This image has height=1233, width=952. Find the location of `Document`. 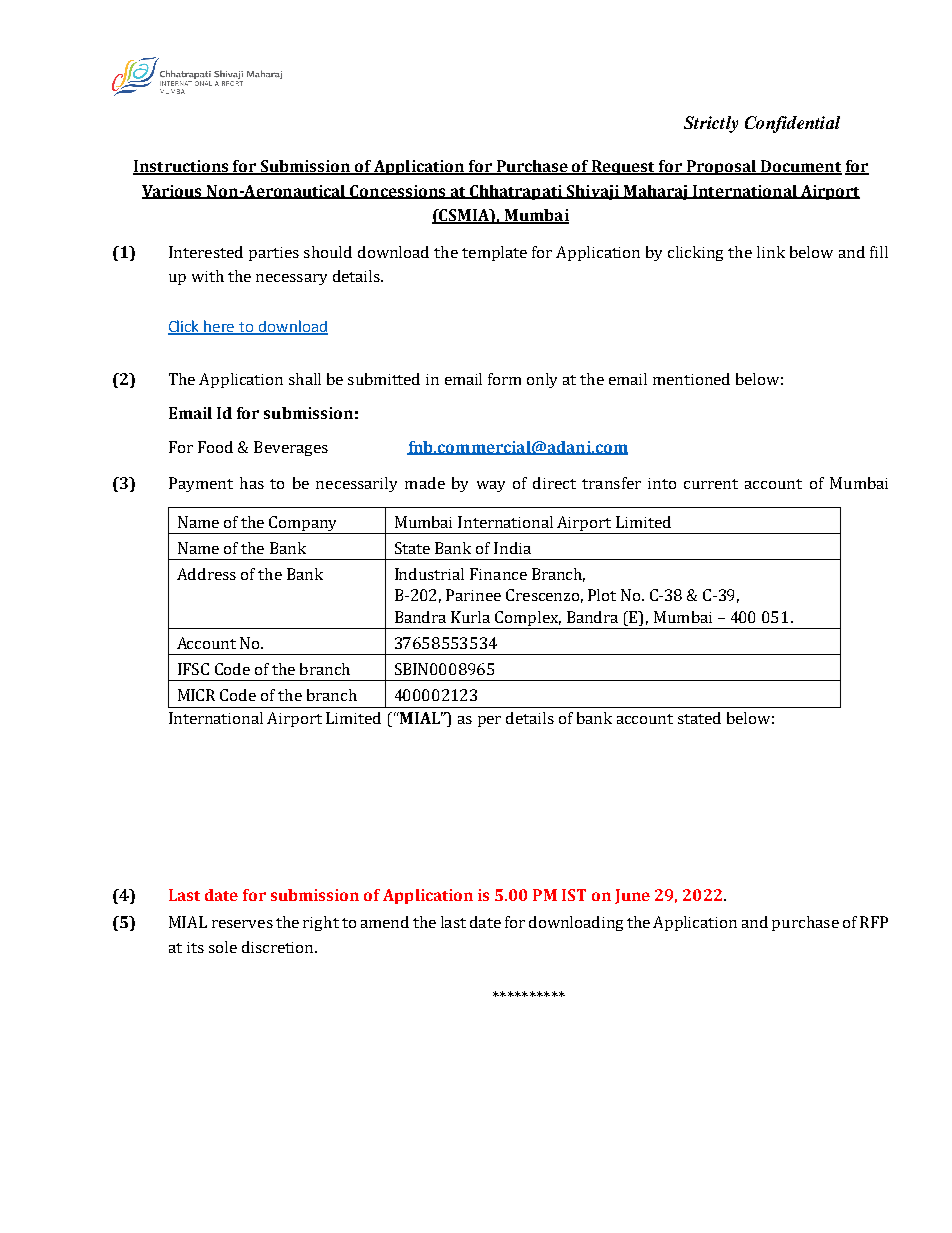

Document is located at coordinates (800, 167).
